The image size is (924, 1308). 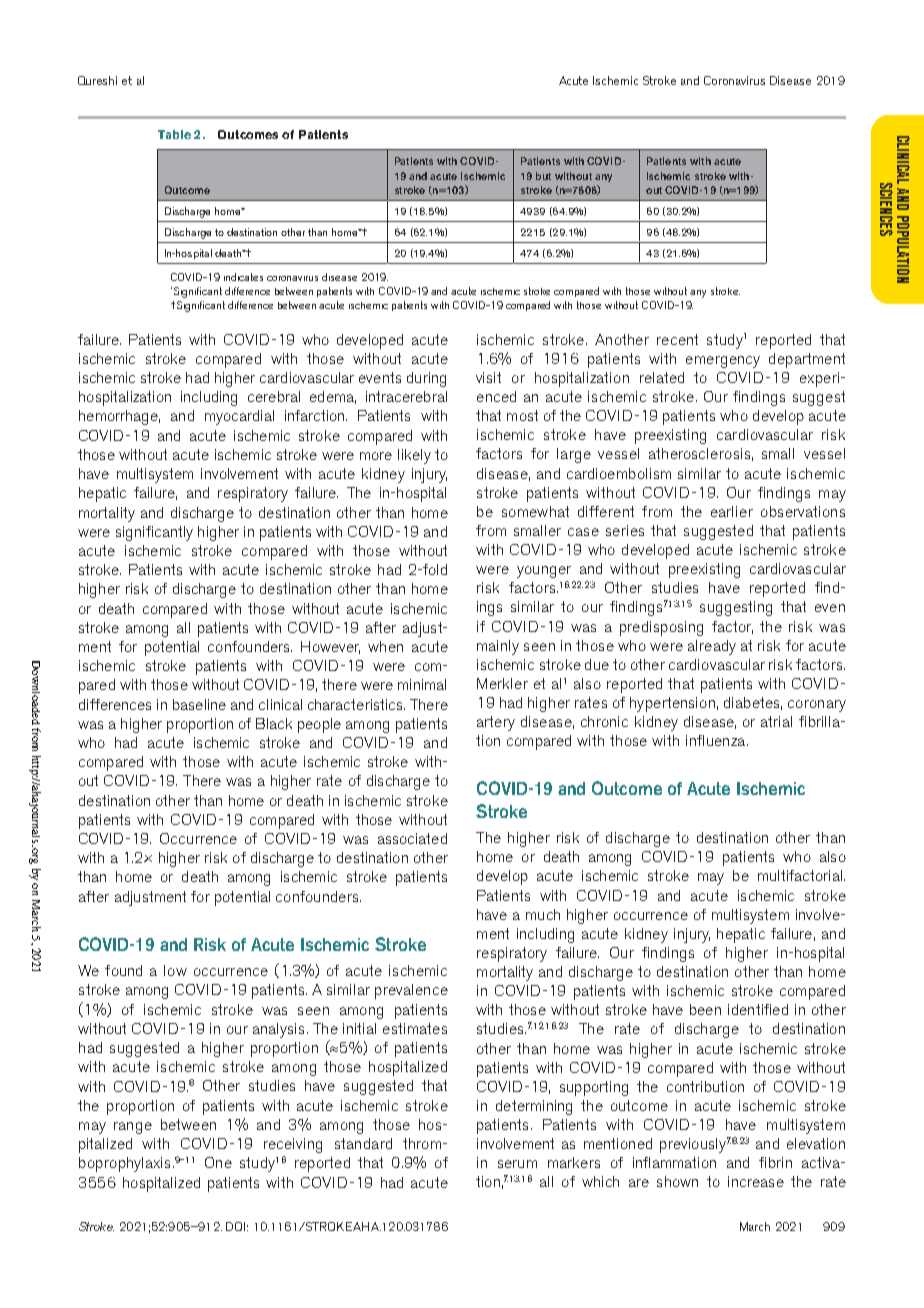 What do you see at coordinates (243, 277) in the screenshot?
I see `indicates` at bounding box center [243, 277].
